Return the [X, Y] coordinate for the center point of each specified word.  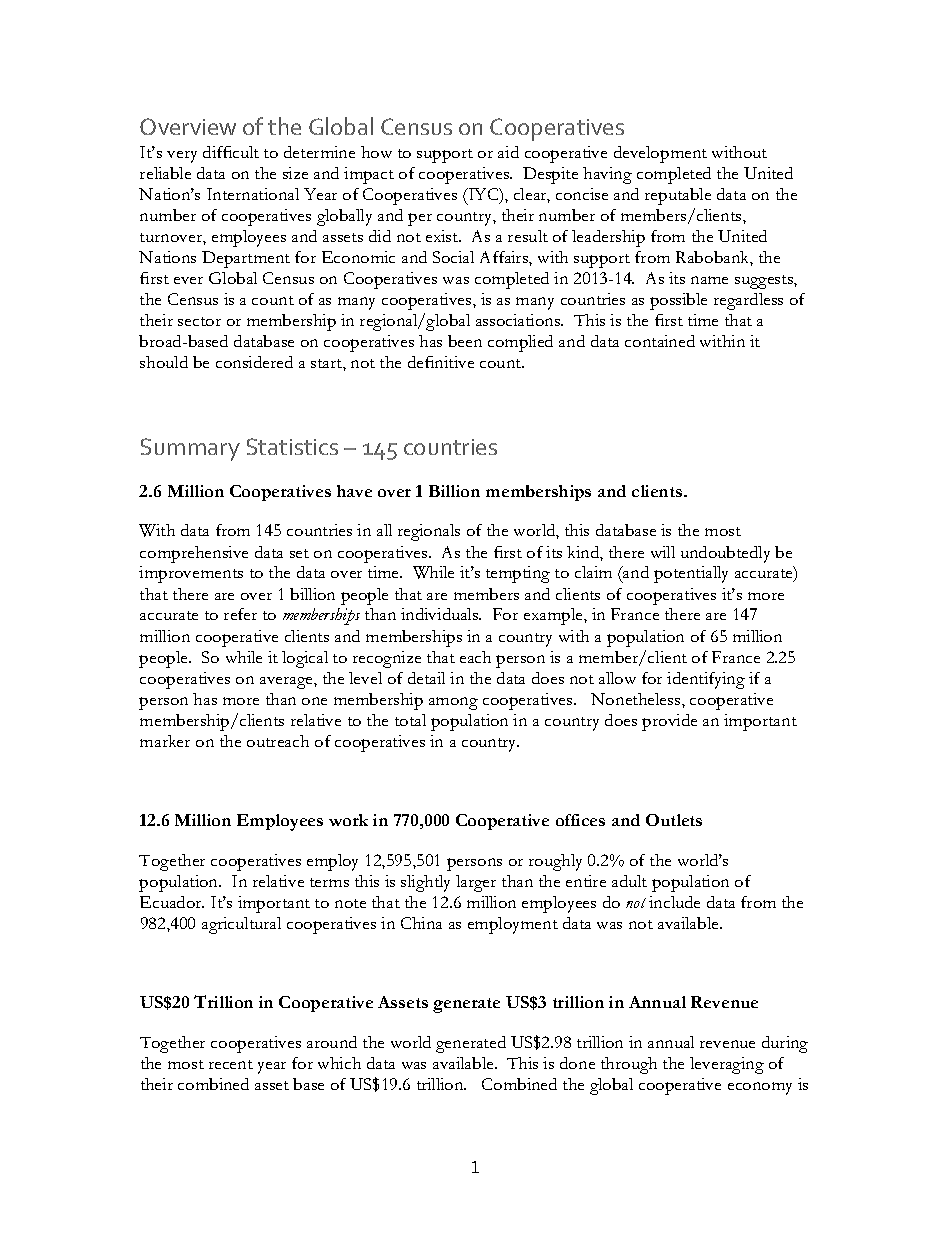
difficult [231, 152]
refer [240, 614]
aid [508, 152]
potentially [691, 574]
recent [231, 1064]
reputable [678, 196]
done [577, 1063]
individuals [441, 614]
